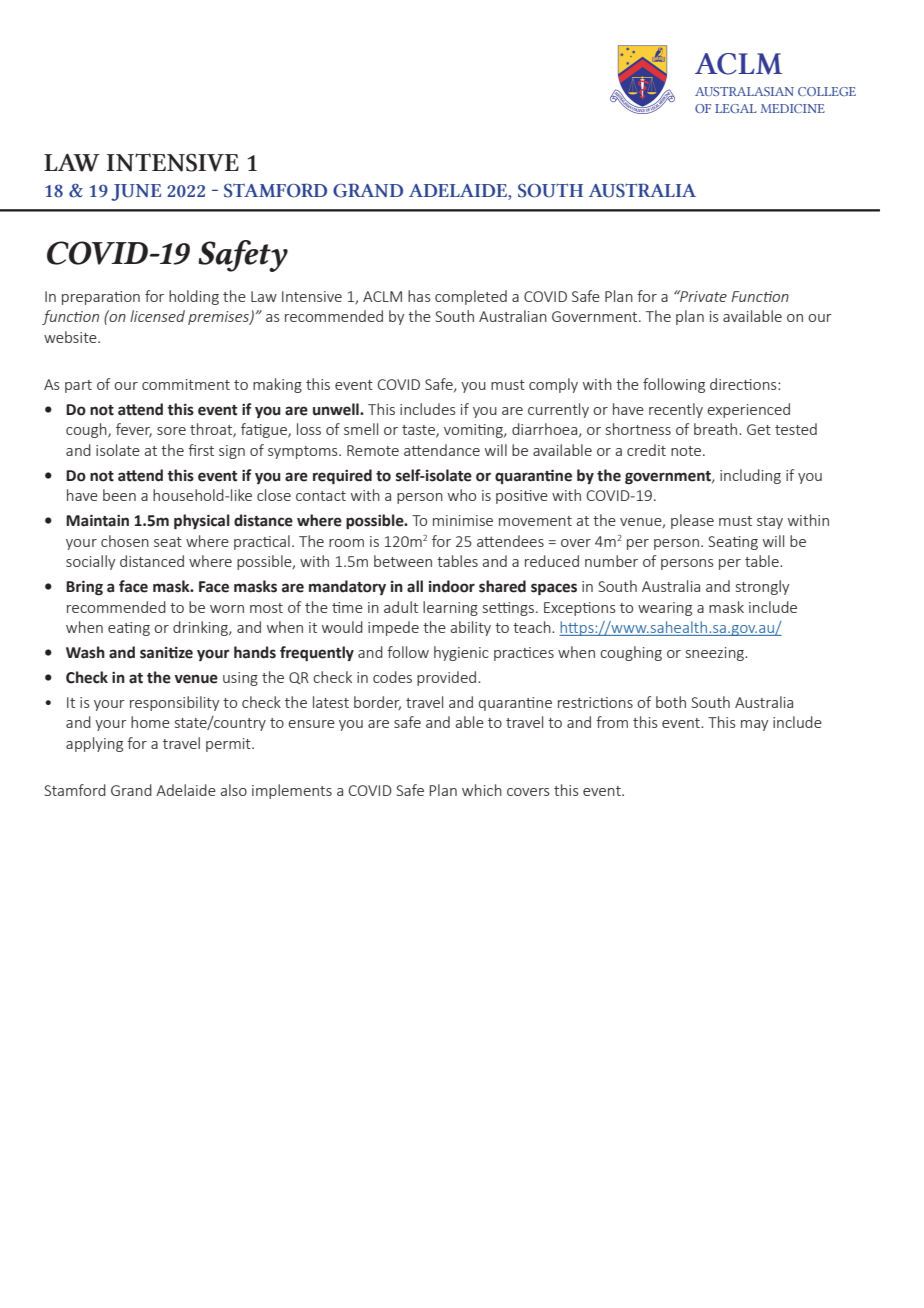 This screenshot has height=1308, width=924. I want to click on comply, so click(553, 385).
